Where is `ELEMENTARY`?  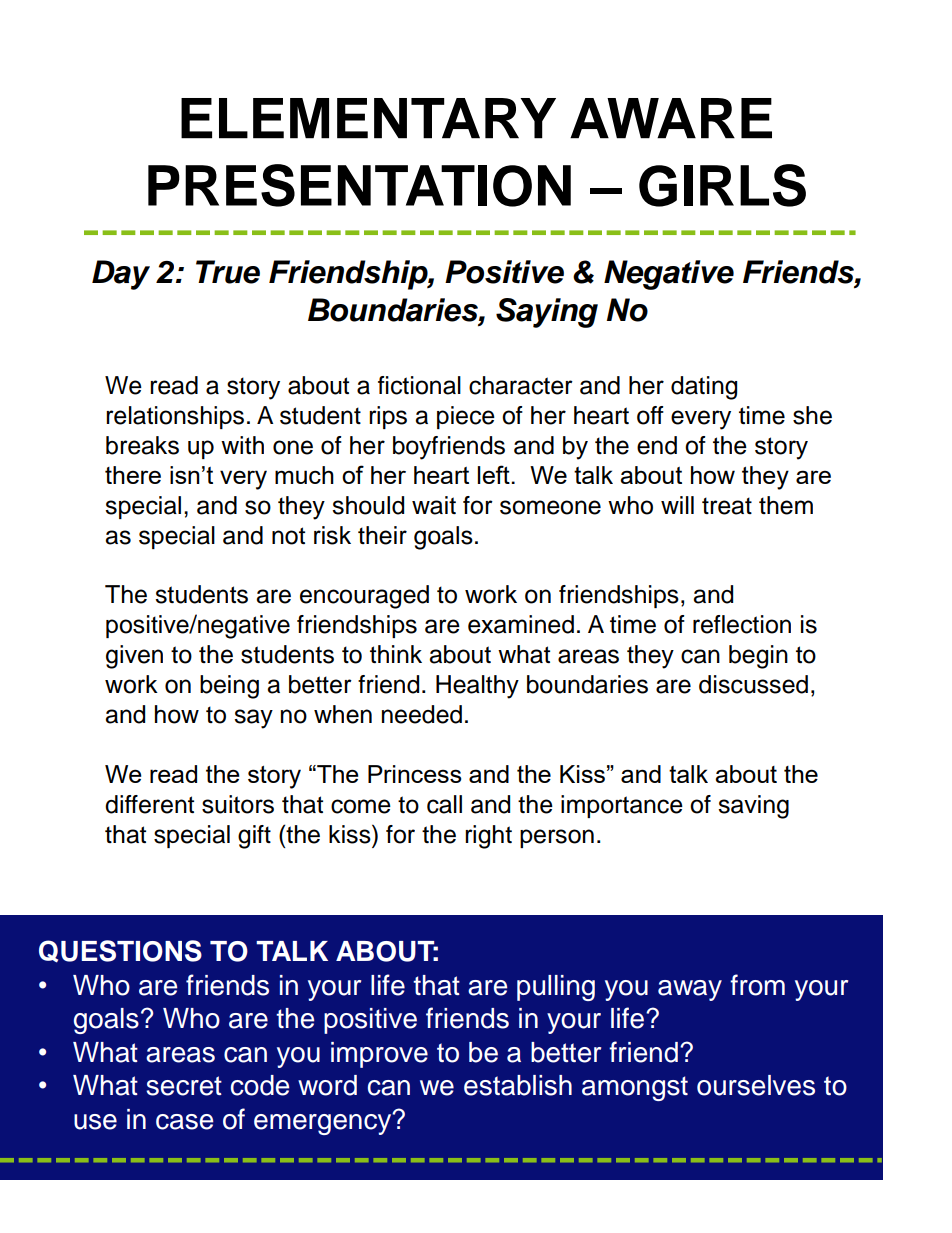 ELEMENTARY is located at coordinates (368, 118).
